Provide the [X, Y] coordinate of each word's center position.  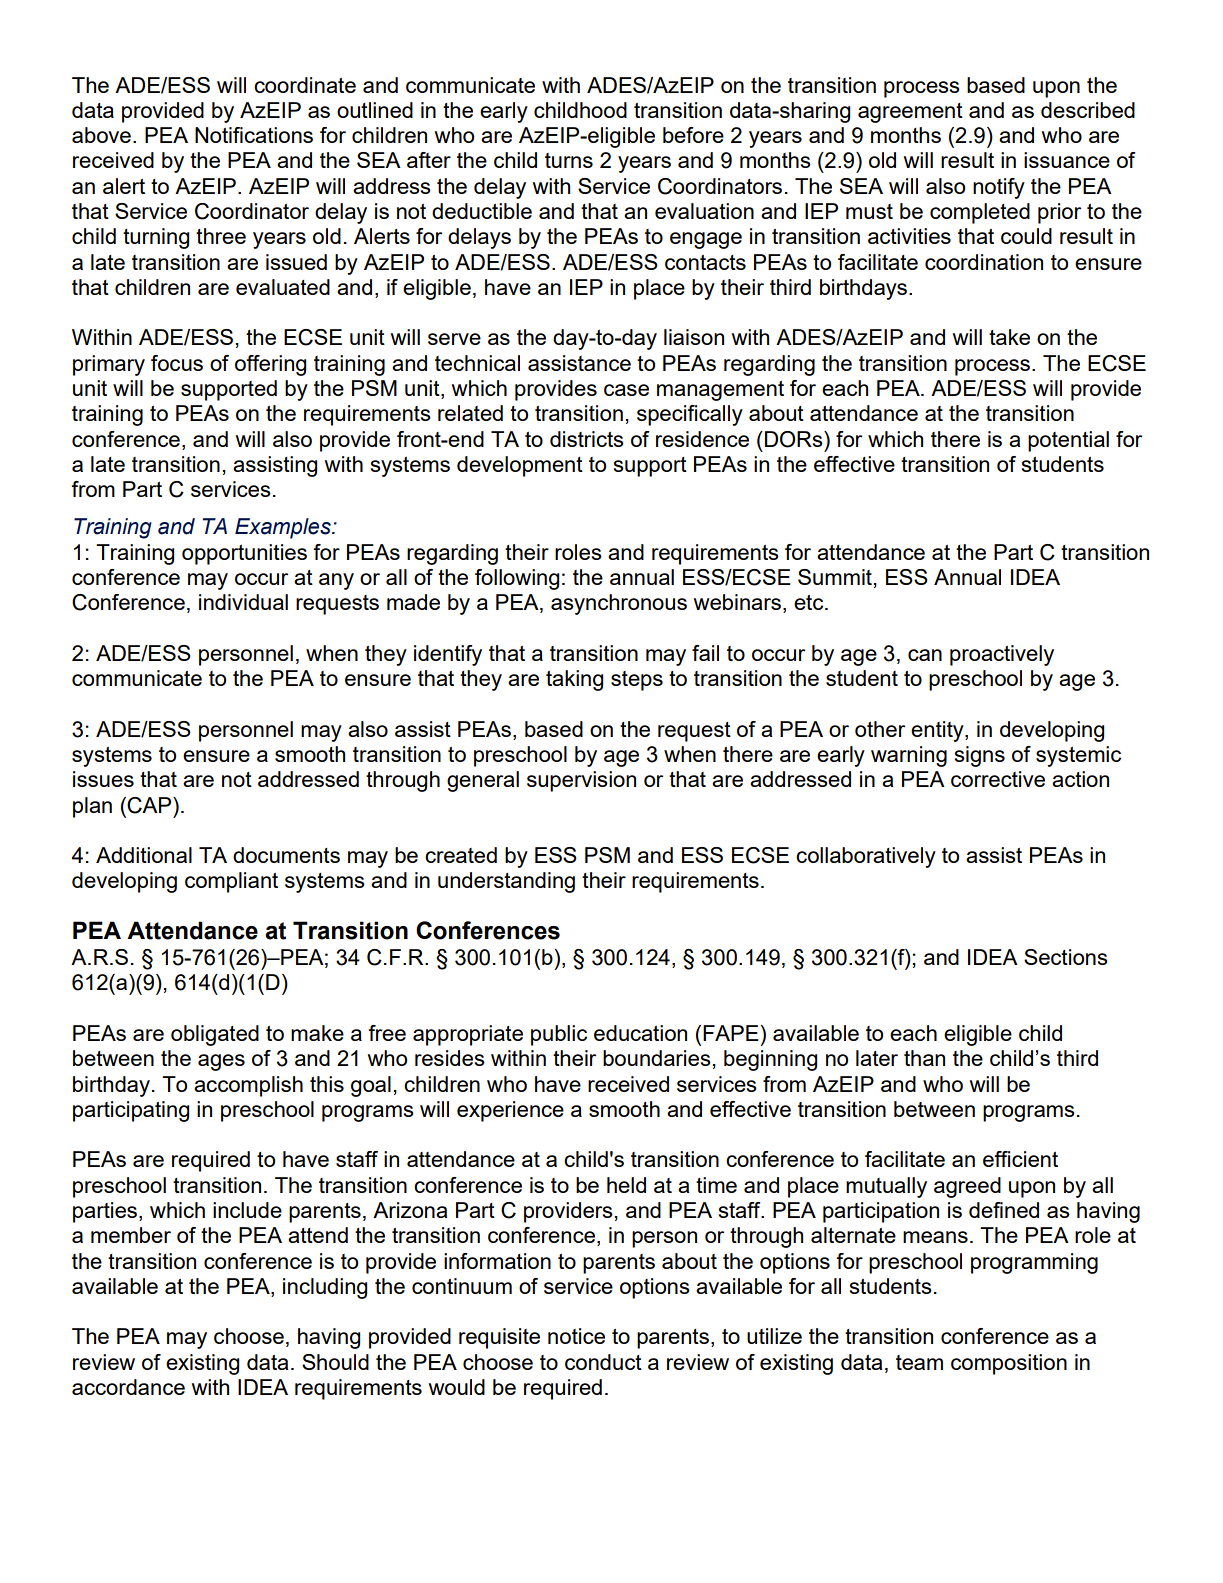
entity [938, 731]
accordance [128, 1387]
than [924, 1058]
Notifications [254, 135]
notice [576, 1336]
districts [587, 439]
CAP [150, 805]
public [559, 1035]
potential [1068, 441]
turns [569, 160]
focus [177, 363]
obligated [215, 1035]
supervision [581, 781]
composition [1009, 1364]
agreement [910, 113]
